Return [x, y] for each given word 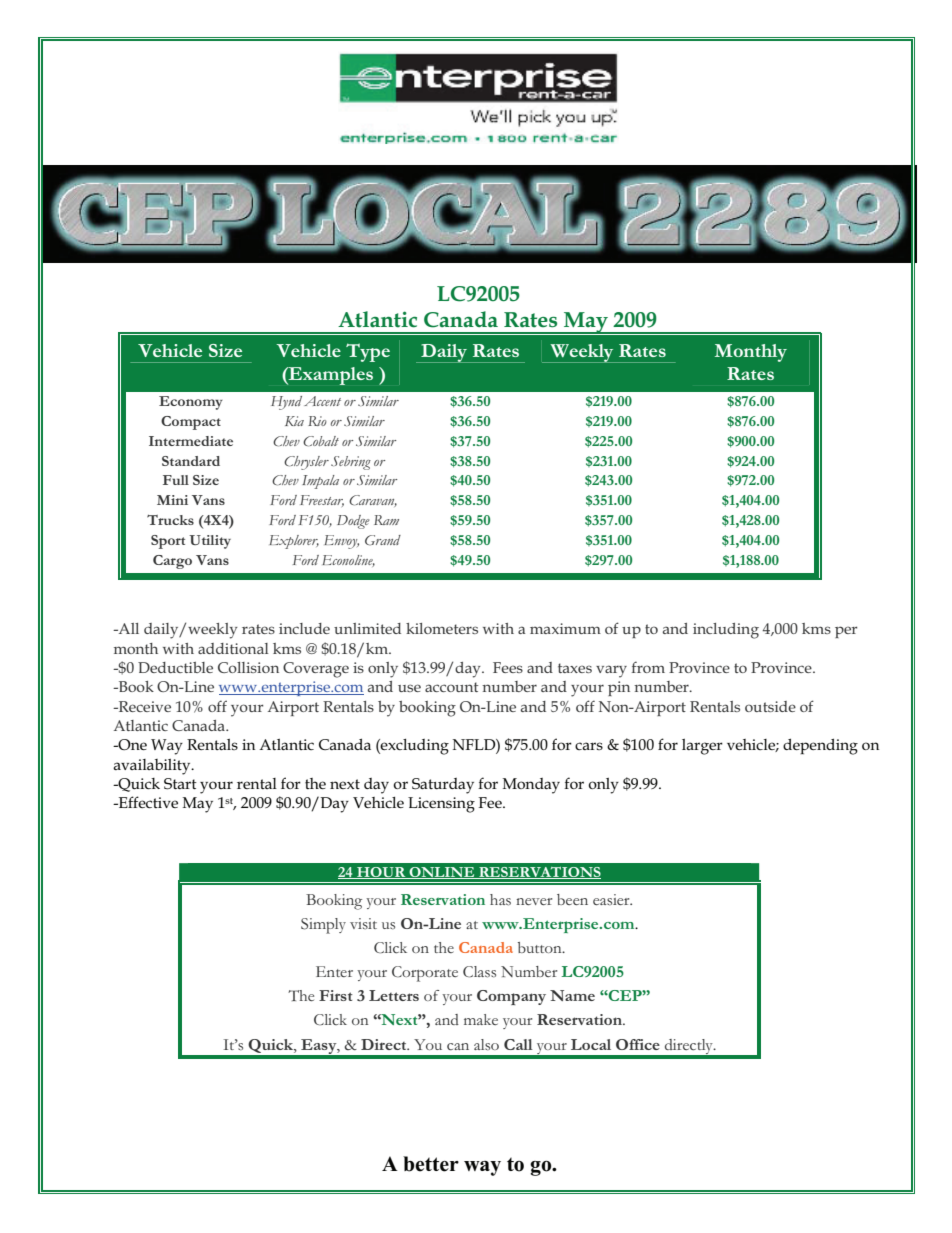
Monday [531, 786]
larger [702, 747]
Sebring [351, 463]
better [431, 1164]
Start [180, 784]
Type [368, 352]
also [486, 1045]
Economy [191, 403]
